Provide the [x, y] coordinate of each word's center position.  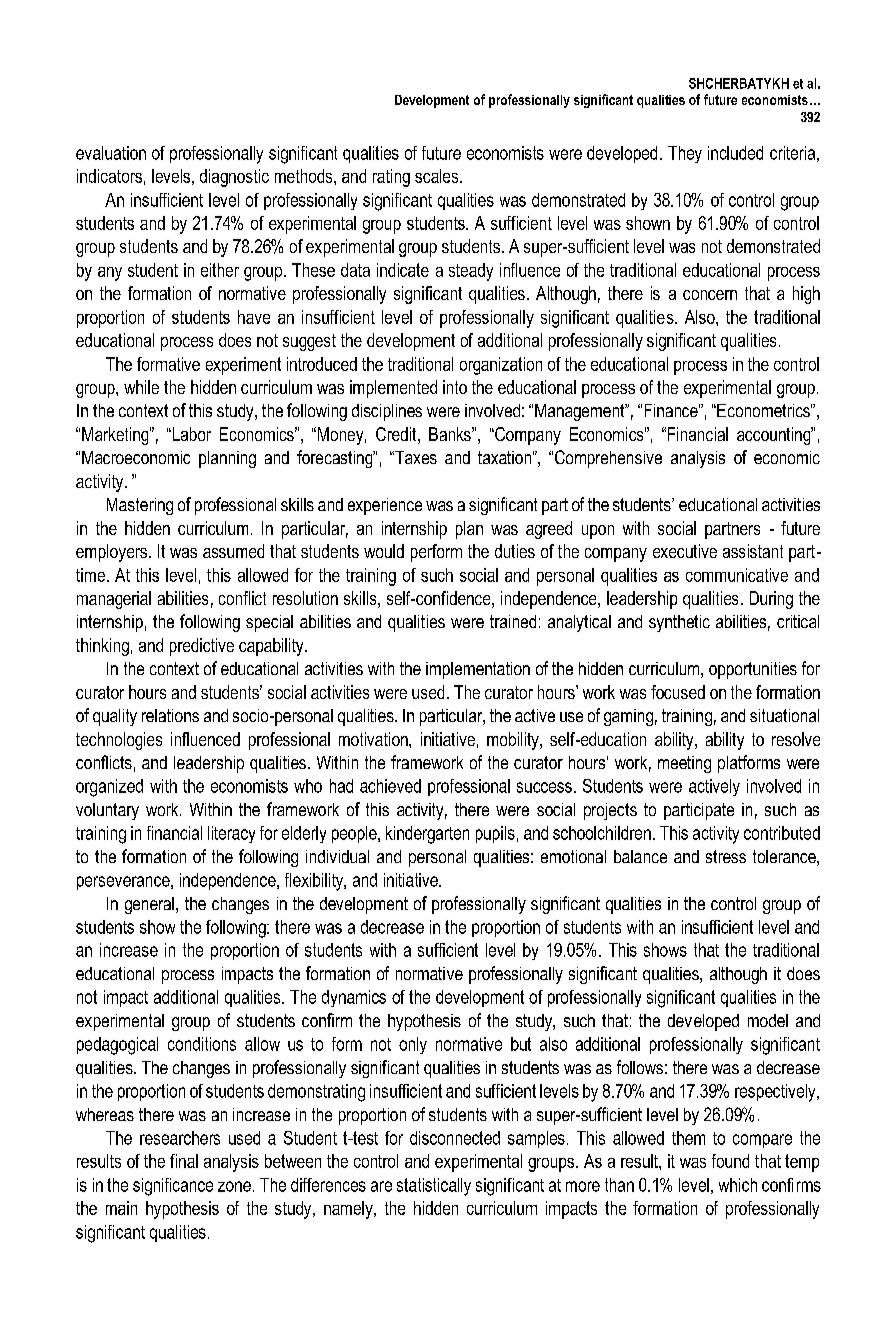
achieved [390, 786]
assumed [233, 551]
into [455, 387]
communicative [737, 575]
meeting [684, 764]
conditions [202, 1044]
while [141, 387]
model [768, 1020]
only [413, 1045]
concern [710, 295]
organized [109, 788]
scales [438, 176]
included [735, 153]
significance [173, 1187]
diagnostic [234, 178]
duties [515, 551]
